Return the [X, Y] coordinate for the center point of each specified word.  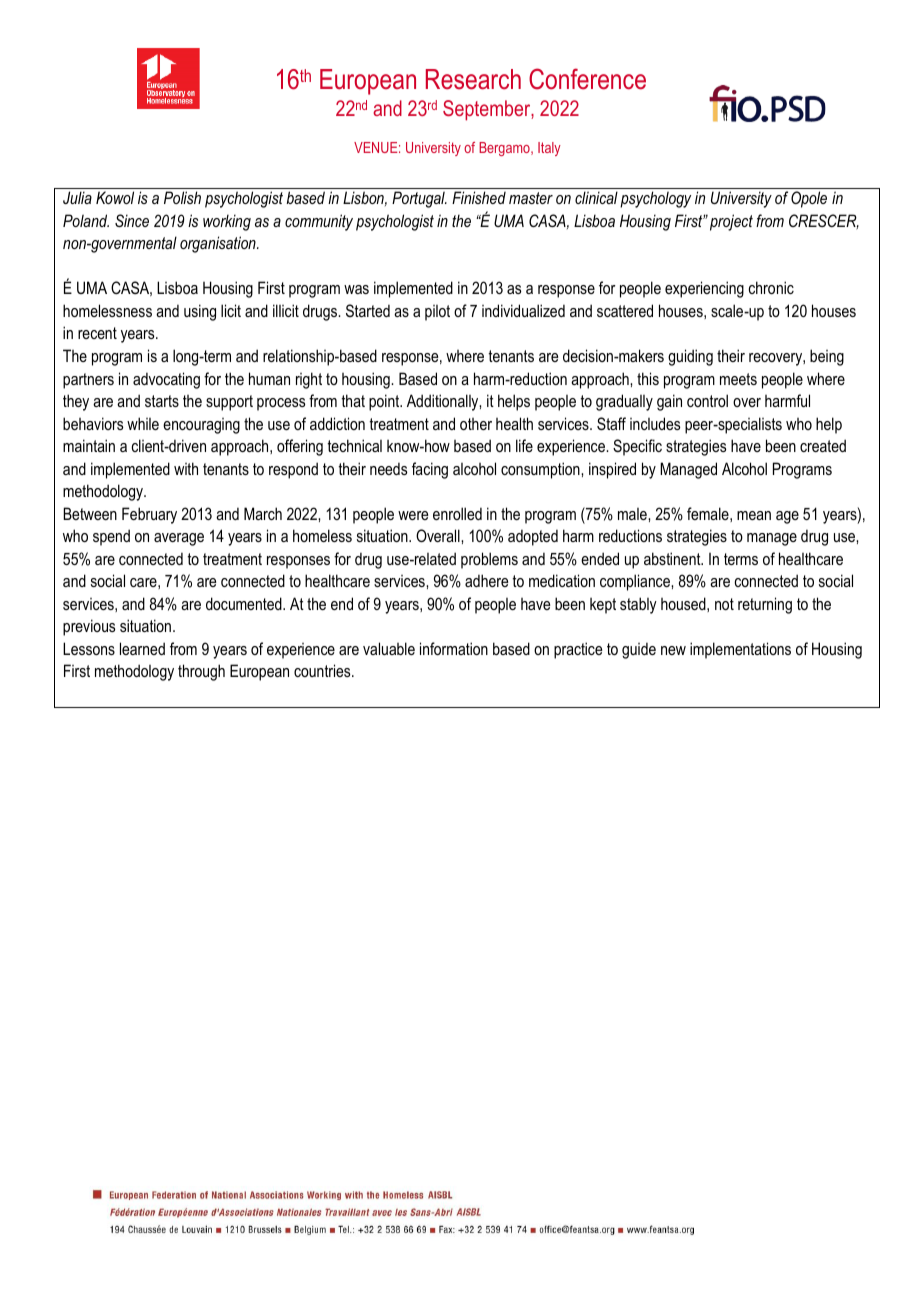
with [186, 468]
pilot [437, 313]
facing [430, 470]
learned [142, 648]
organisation [219, 244]
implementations [740, 650]
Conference [587, 79]
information [454, 648]
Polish [182, 197]
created [823, 445]
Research [473, 79]
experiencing [704, 289]
